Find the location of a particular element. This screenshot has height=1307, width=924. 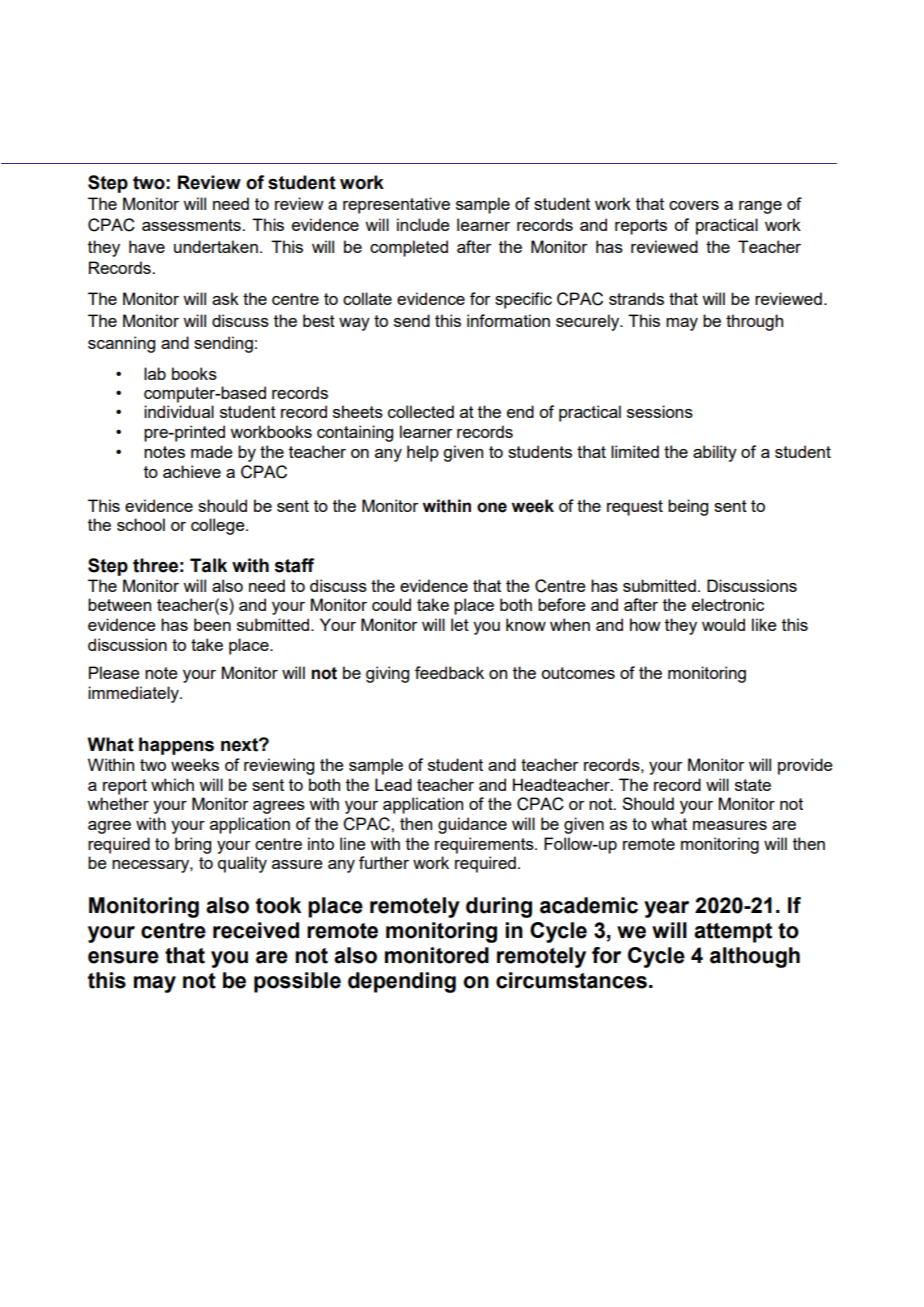

provide is located at coordinates (805, 766).
